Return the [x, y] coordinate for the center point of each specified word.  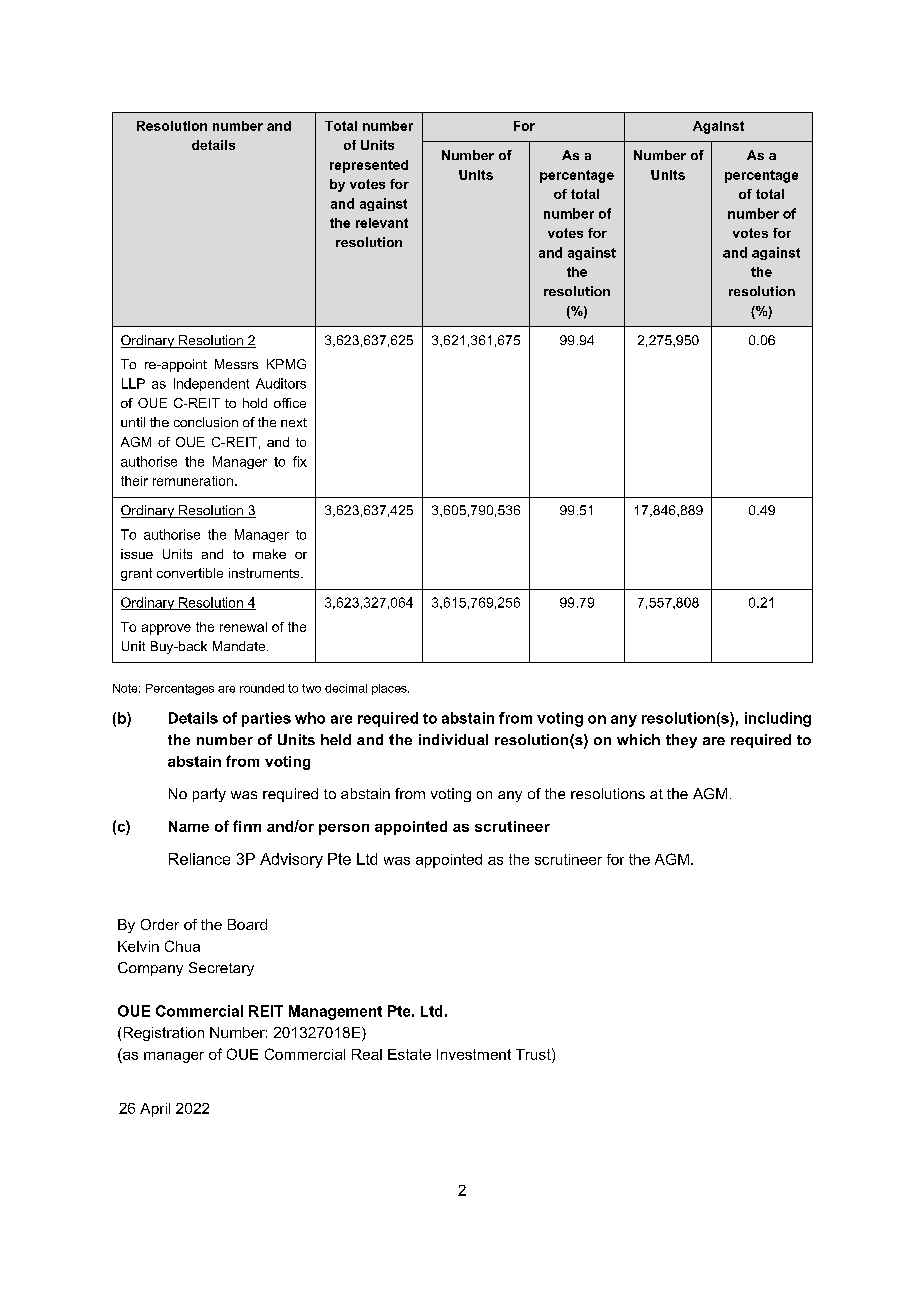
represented [369, 166]
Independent [211, 384]
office [290, 403]
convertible [190, 573]
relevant [382, 223]
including [778, 719]
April [155, 1110]
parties [266, 719]
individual [453, 739]
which [638, 739]
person [344, 829]
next [294, 422]
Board [247, 924]
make [269, 554]
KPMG [286, 364]
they [681, 741]
